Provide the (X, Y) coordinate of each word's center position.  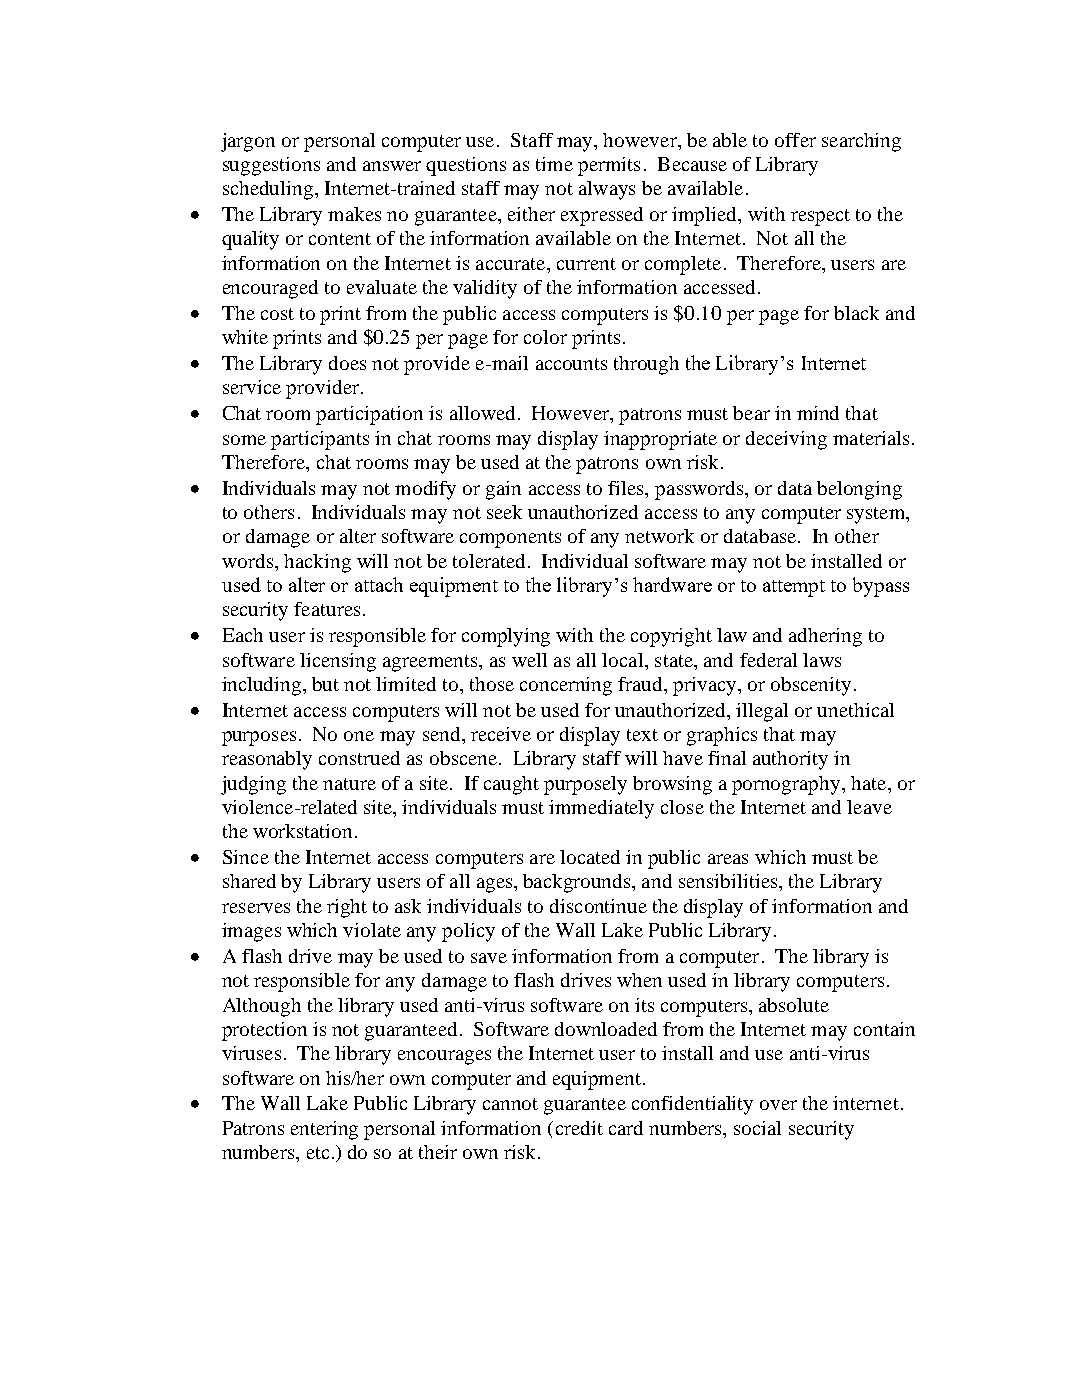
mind (818, 413)
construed (359, 758)
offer (795, 140)
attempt (794, 588)
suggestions (271, 166)
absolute (794, 1005)
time (554, 164)
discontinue (598, 906)
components (510, 539)
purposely (585, 785)
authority (790, 760)
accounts (571, 364)
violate (372, 930)
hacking (317, 563)
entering (324, 1130)
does (347, 363)
